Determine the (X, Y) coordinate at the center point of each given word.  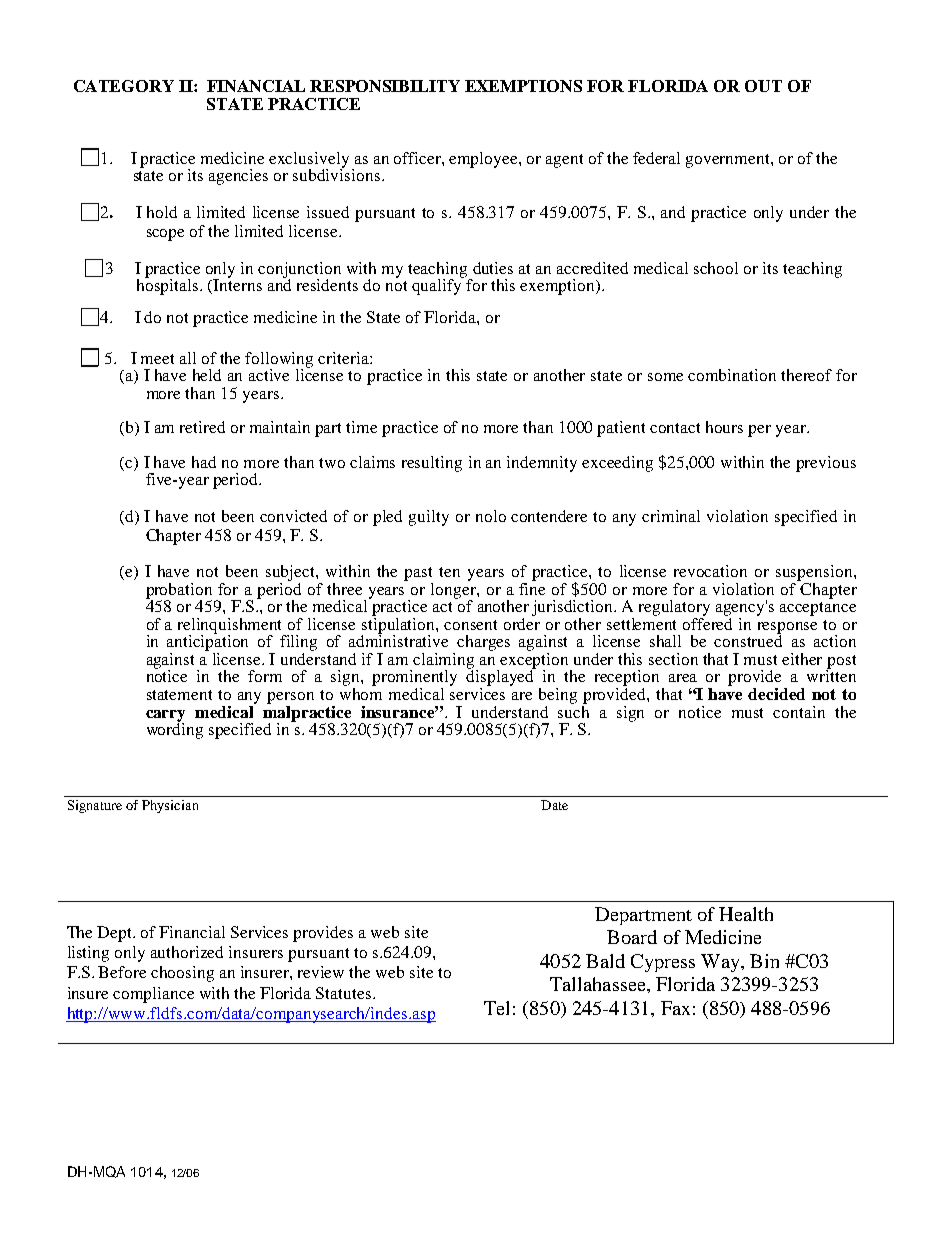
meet (157, 359)
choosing (182, 974)
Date (554, 805)
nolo (491, 516)
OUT (763, 86)
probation (179, 592)
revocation (710, 571)
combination (732, 375)
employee (484, 160)
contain (799, 712)
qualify (438, 285)
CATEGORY (124, 86)
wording (175, 730)
